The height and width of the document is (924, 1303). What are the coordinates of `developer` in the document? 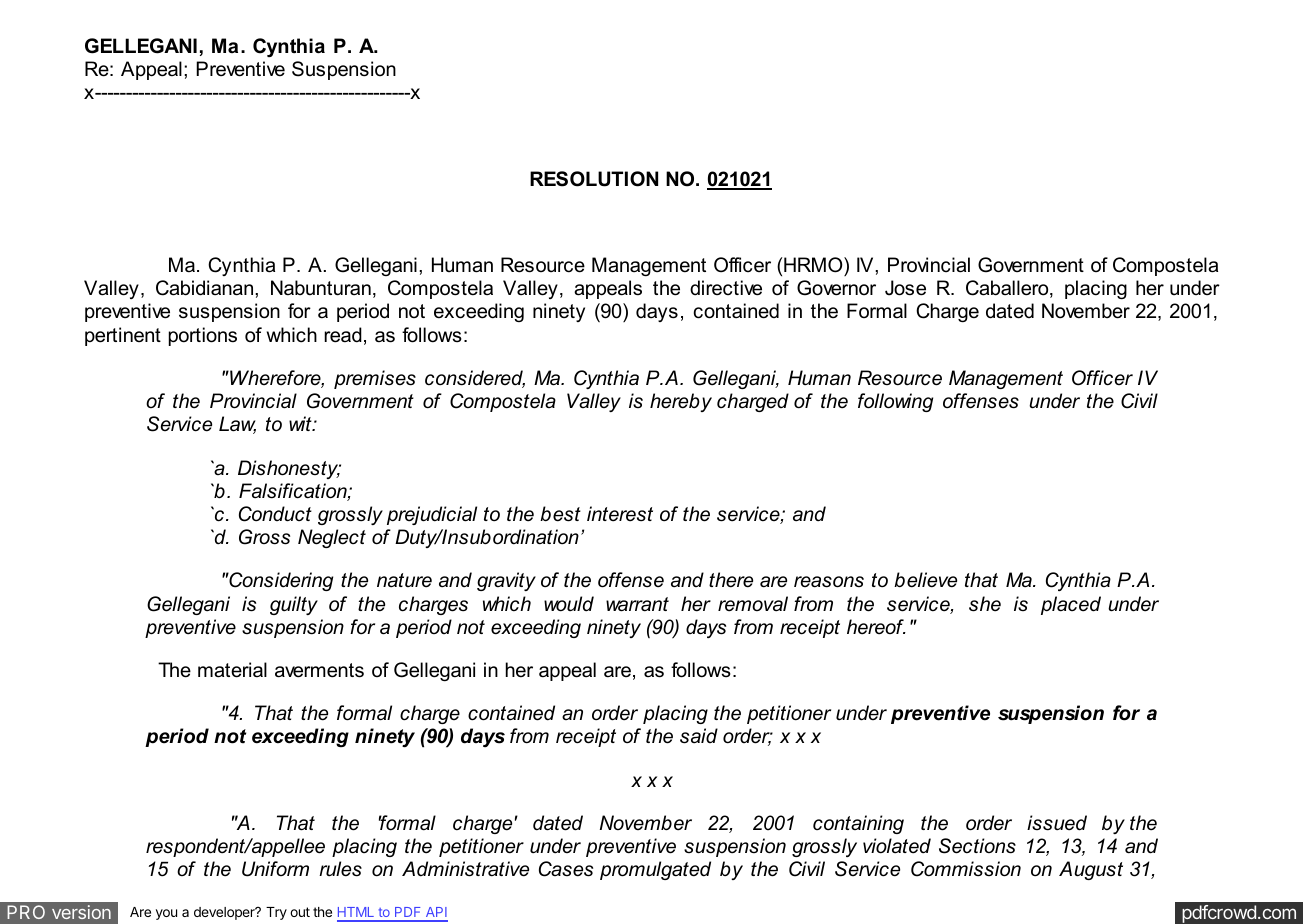 It's located at (225, 913).
